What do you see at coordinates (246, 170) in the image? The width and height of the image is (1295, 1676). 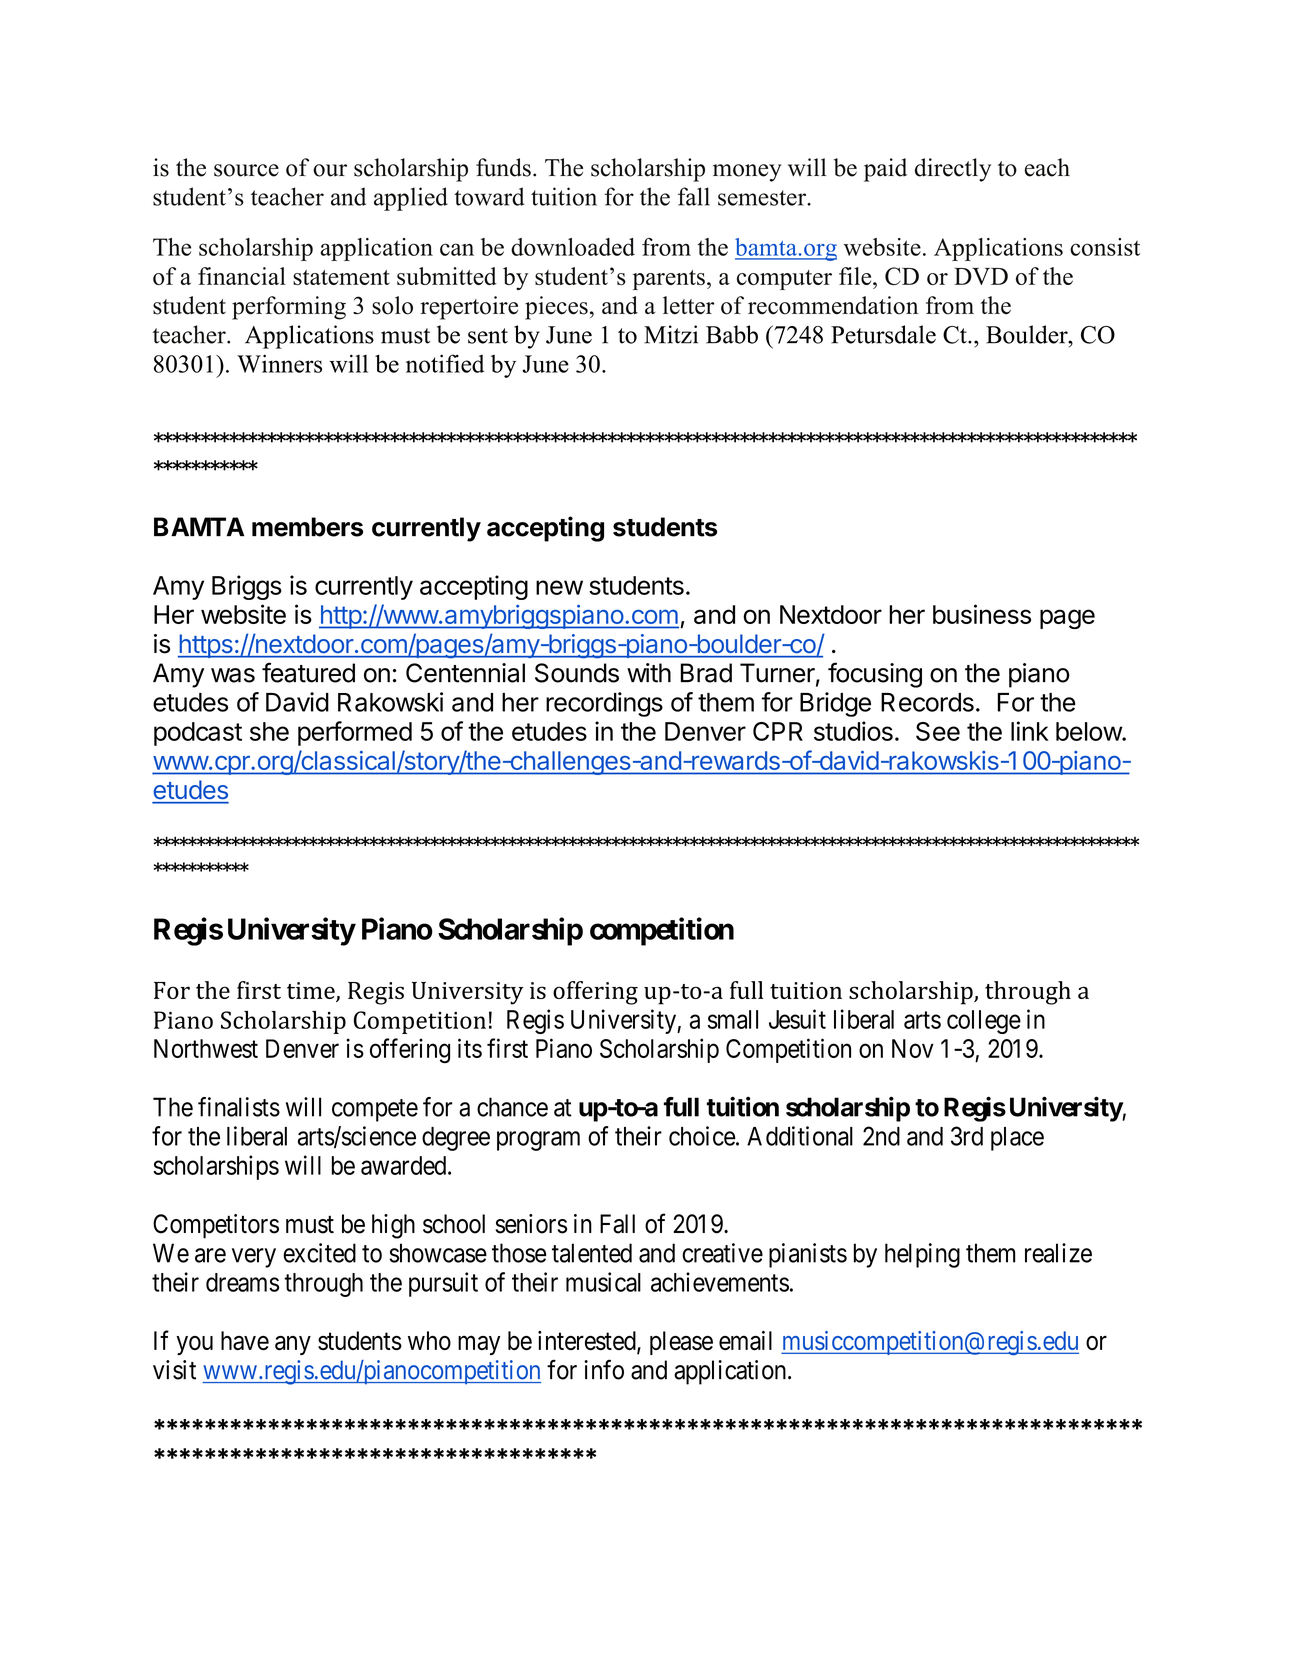 I see `source` at bounding box center [246, 170].
